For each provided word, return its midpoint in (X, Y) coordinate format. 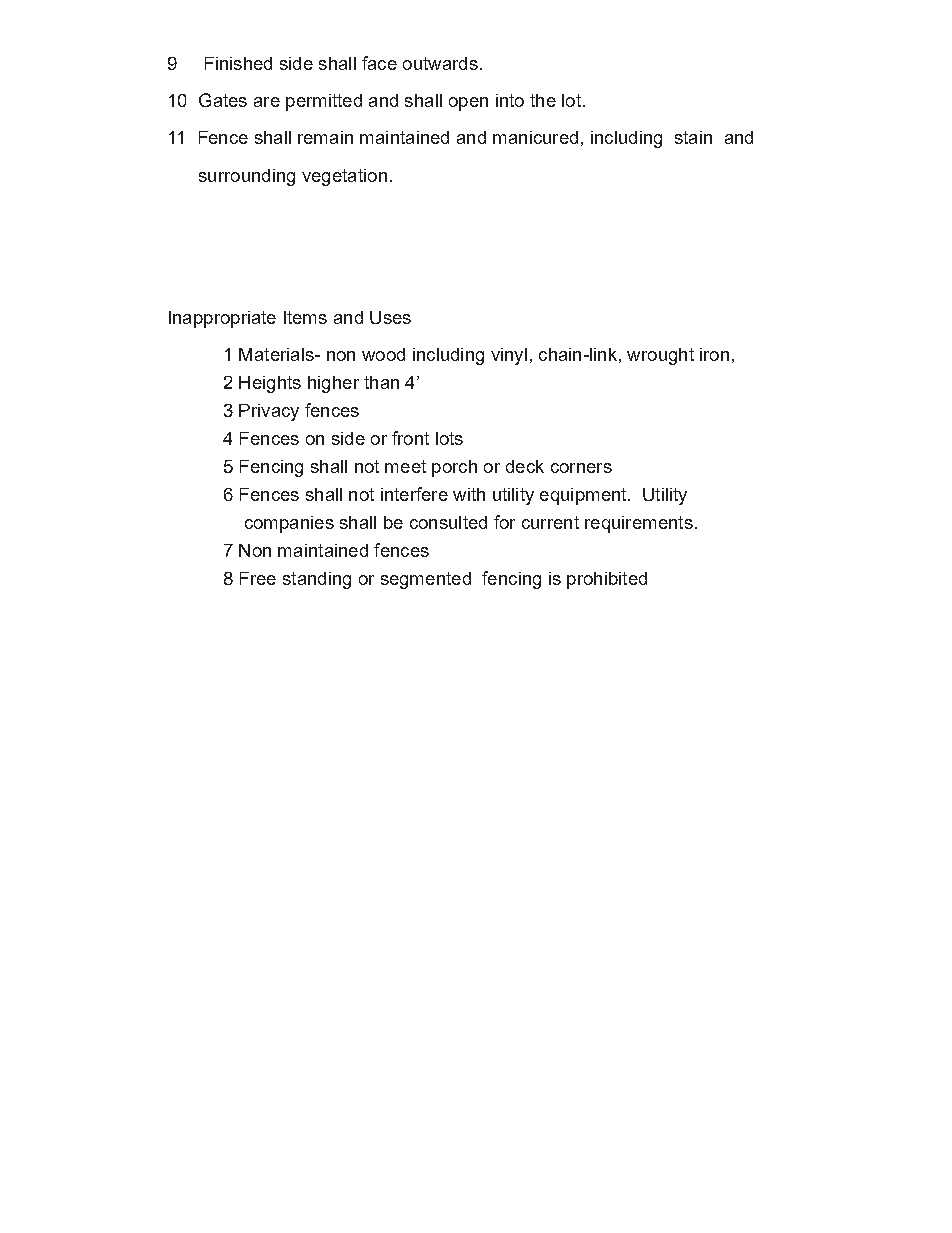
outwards (440, 63)
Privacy (269, 412)
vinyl (509, 356)
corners (581, 468)
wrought (660, 356)
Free (258, 578)
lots (449, 438)
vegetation (344, 177)
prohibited (607, 580)
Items (305, 317)
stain (693, 137)
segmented (426, 580)
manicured (535, 137)
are (267, 102)
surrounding (247, 177)
